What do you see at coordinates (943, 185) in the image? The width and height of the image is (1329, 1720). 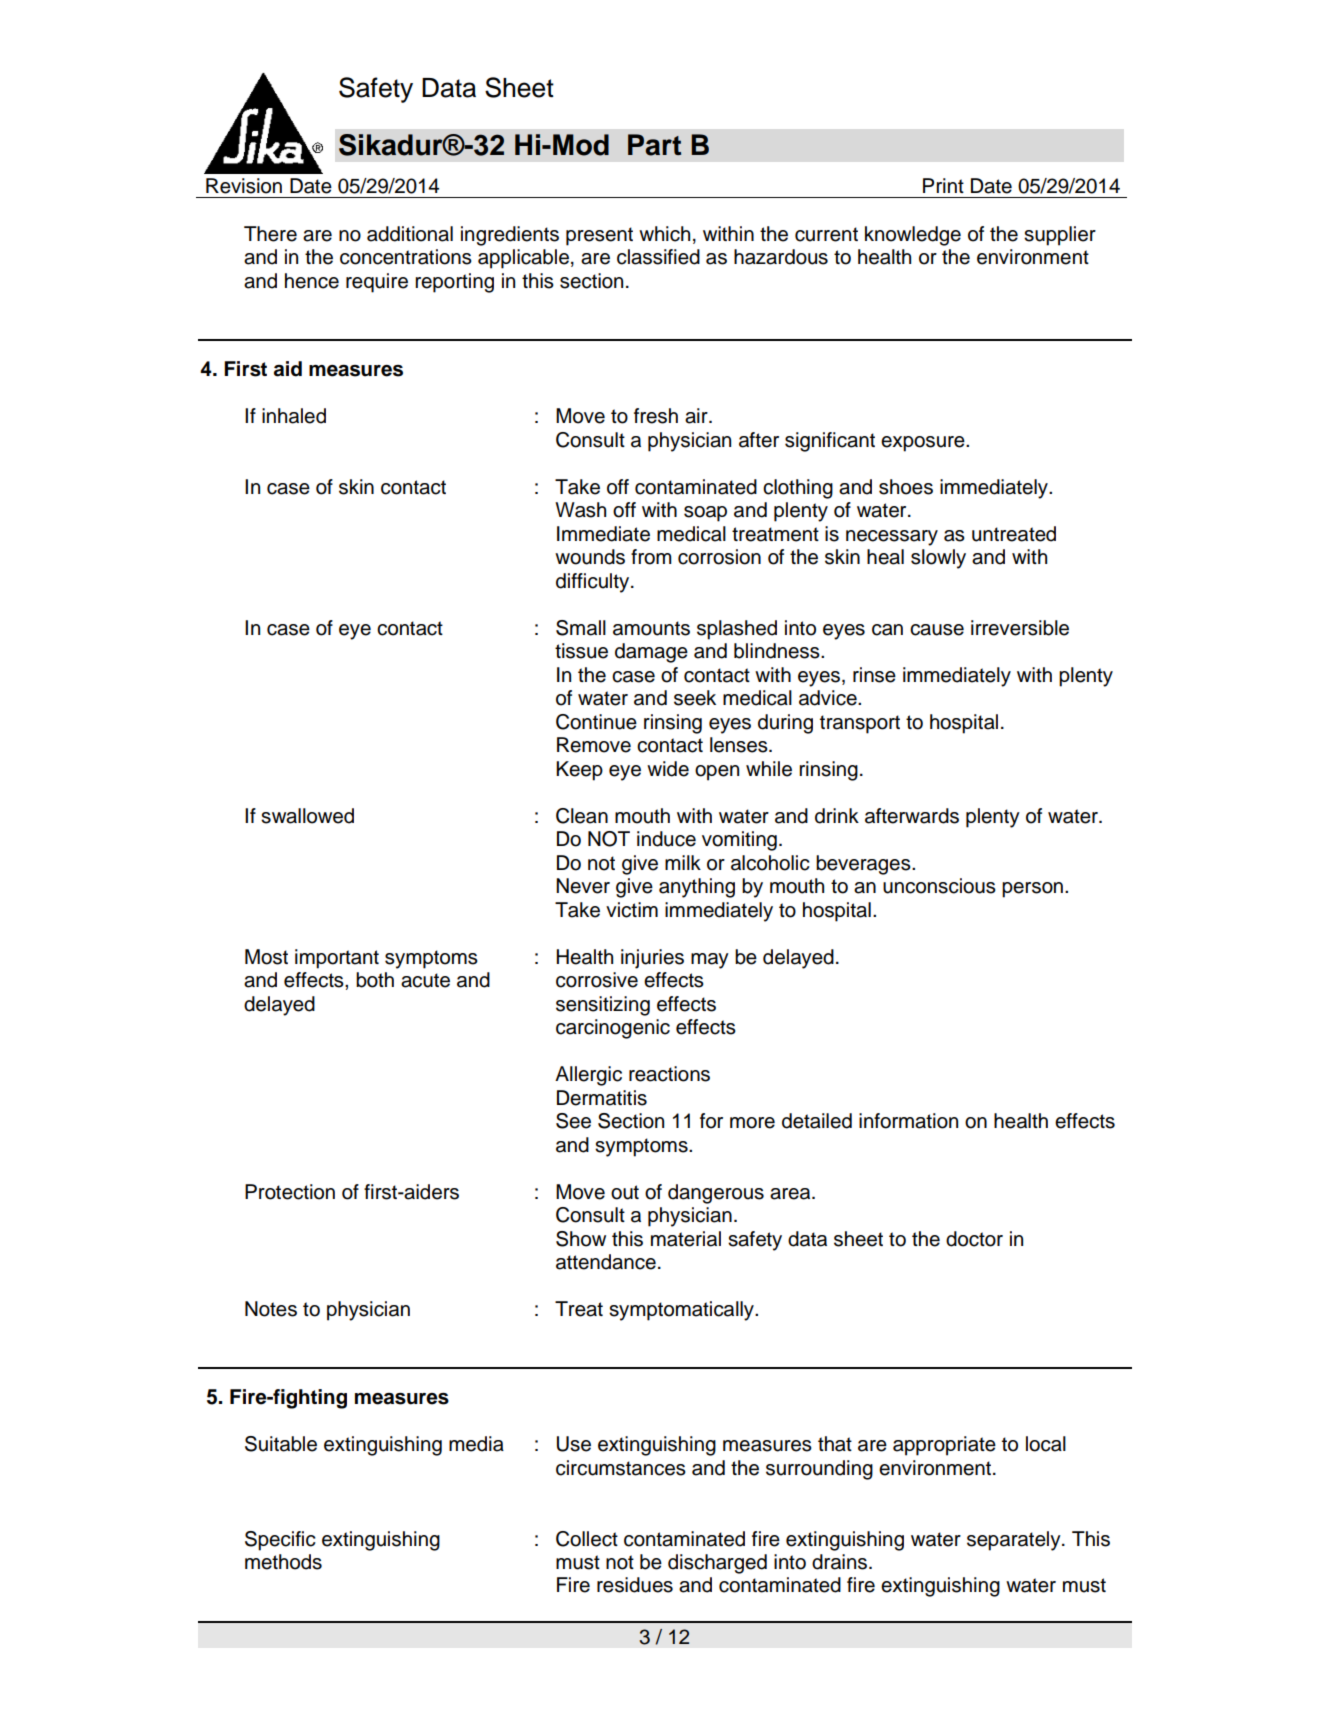 I see `Print` at bounding box center [943, 185].
